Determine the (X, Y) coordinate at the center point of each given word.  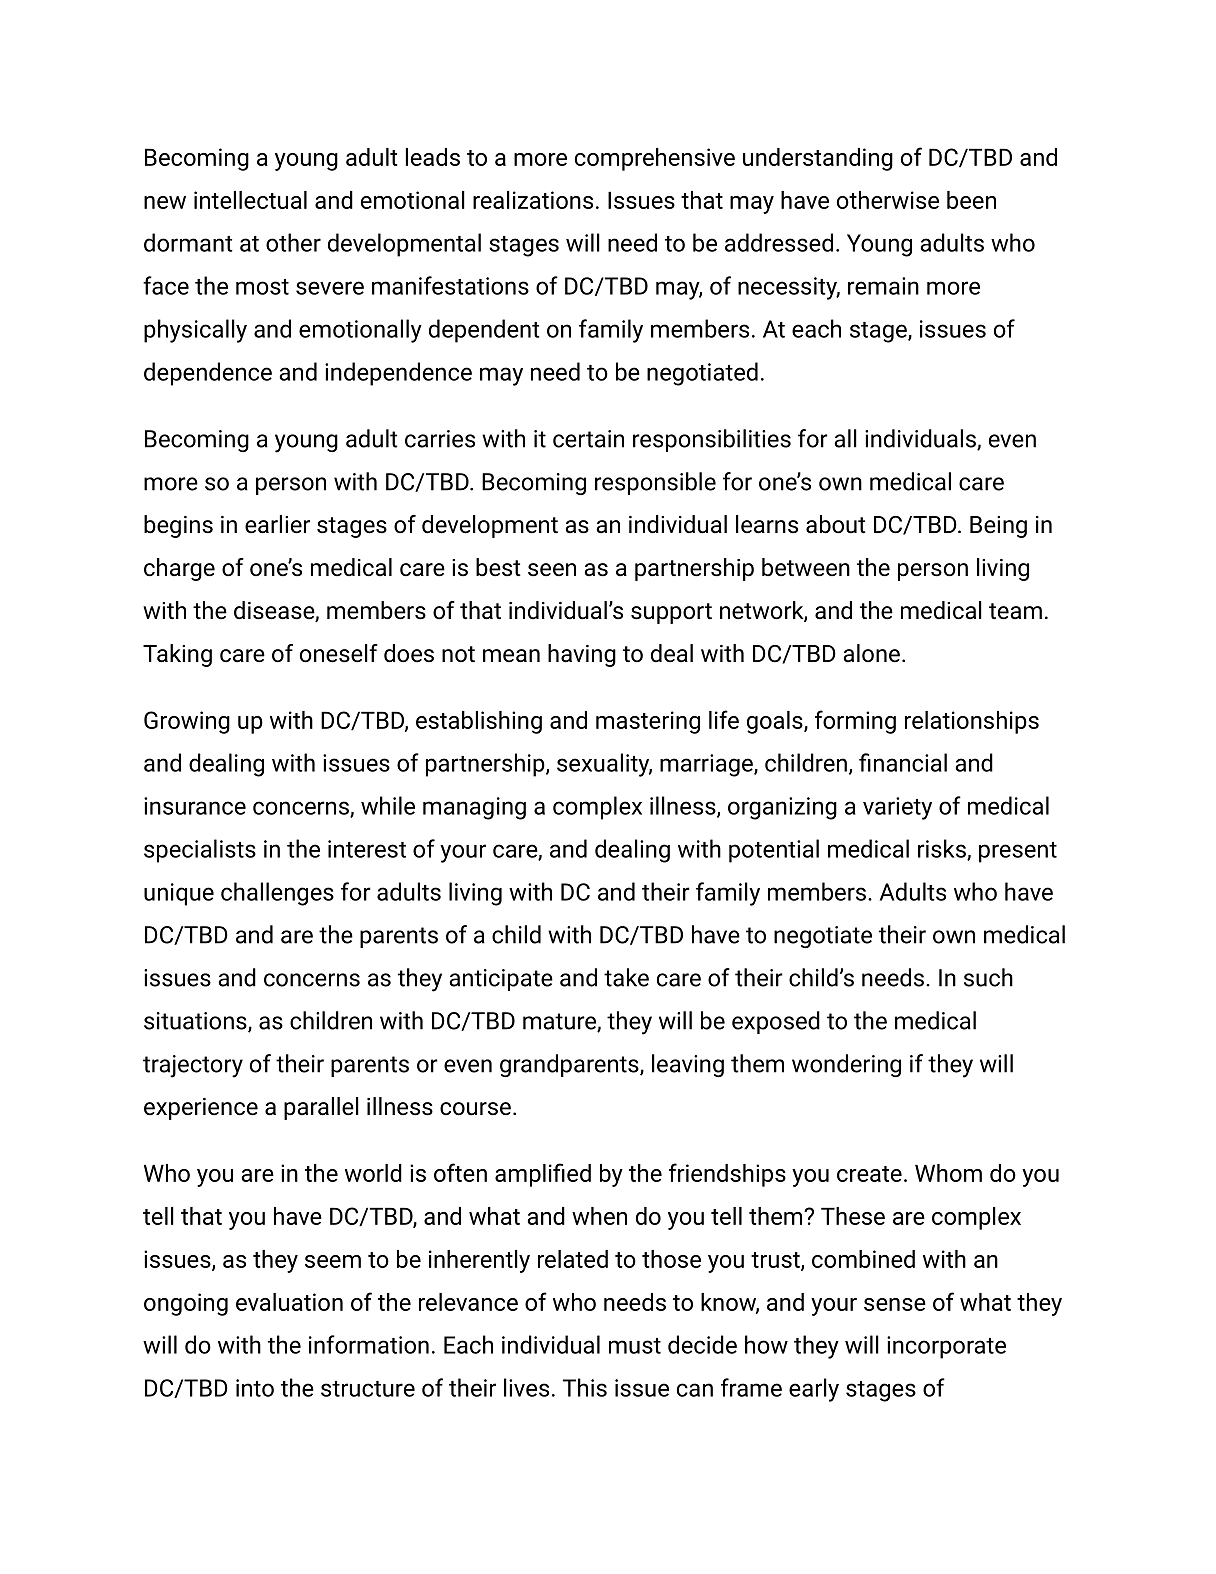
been (971, 200)
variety (897, 808)
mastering (648, 722)
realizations (533, 200)
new (165, 202)
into (255, 1388)
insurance (195, 806)
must (635, 1346)
